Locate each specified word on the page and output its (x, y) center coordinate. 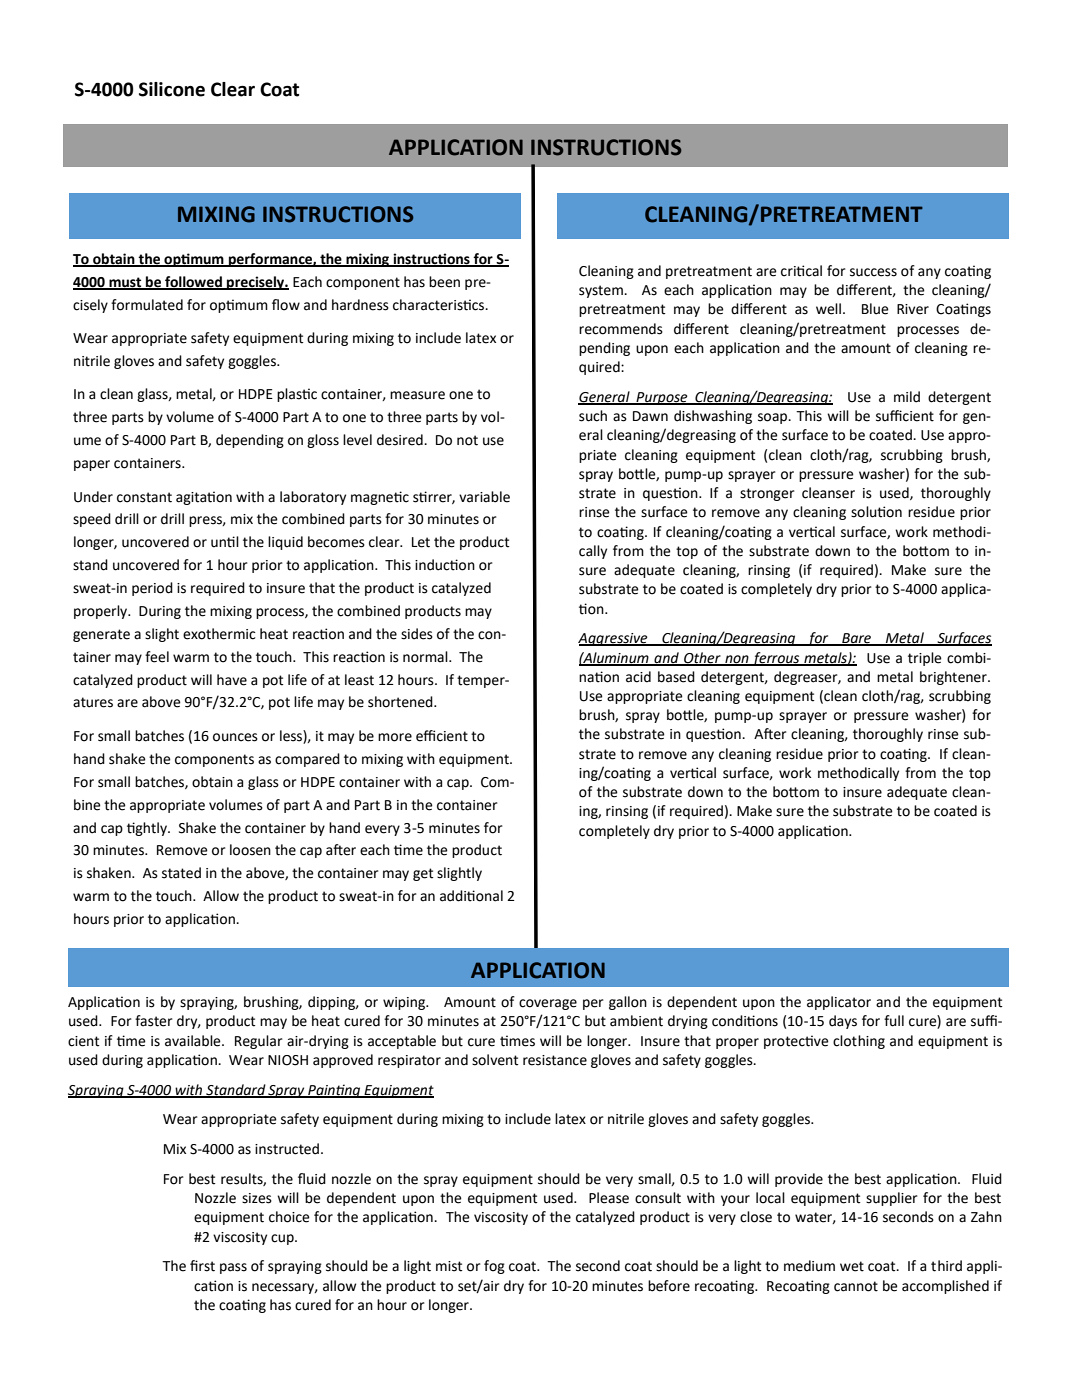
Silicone (172, 89)
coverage (548, 1004)
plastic (297, 395)
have (232, 680)
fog (494, 1267)
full (894, 1021)
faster (154, 1021)
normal (426, 657)
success (873, 272)
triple (925, 659)
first (202, 1266)
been (444, 282)
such (593, 416)
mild (907, 397)
